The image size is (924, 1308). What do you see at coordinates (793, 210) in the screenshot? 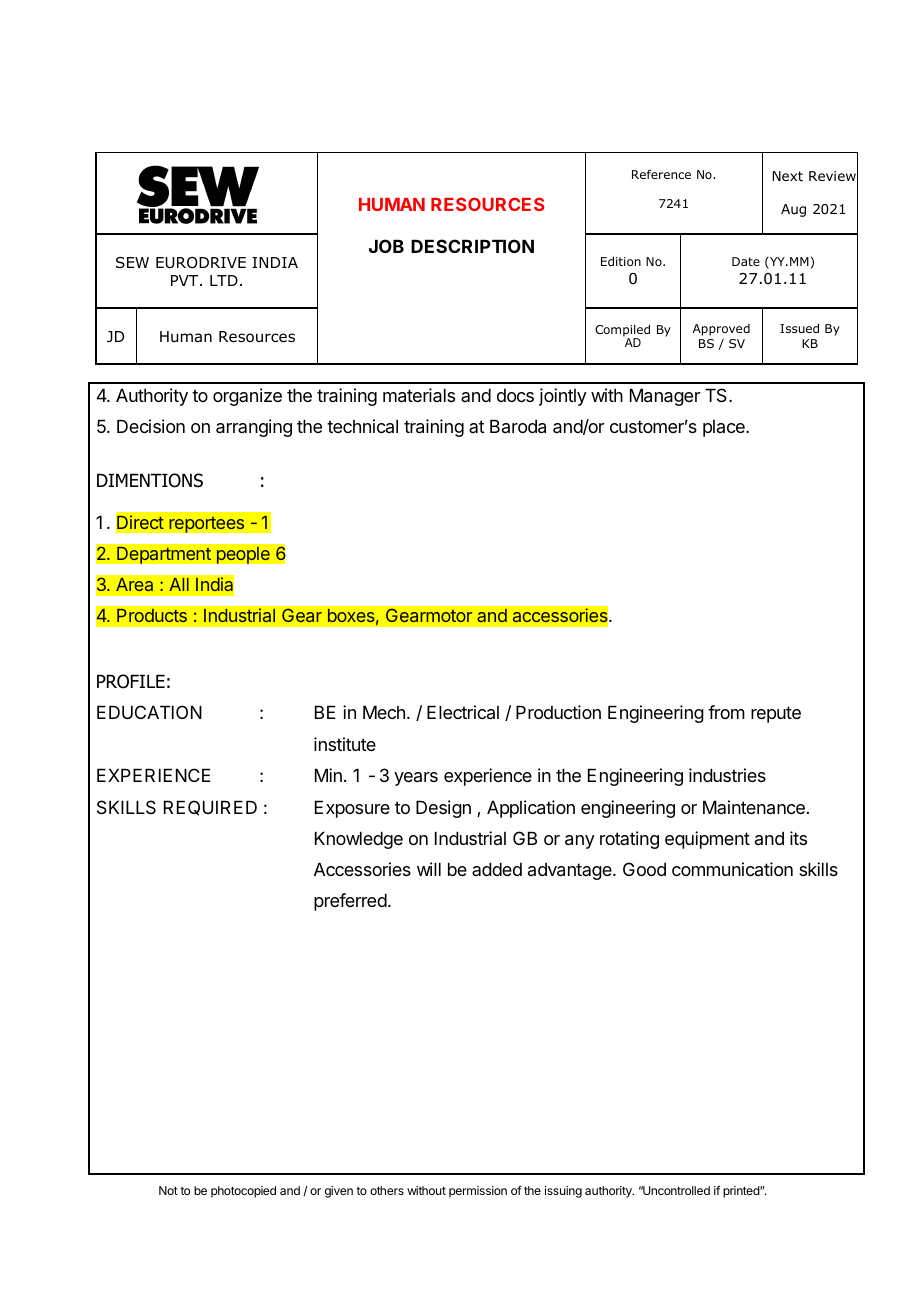
I see `Aug` at bounding box center [793, 210].
